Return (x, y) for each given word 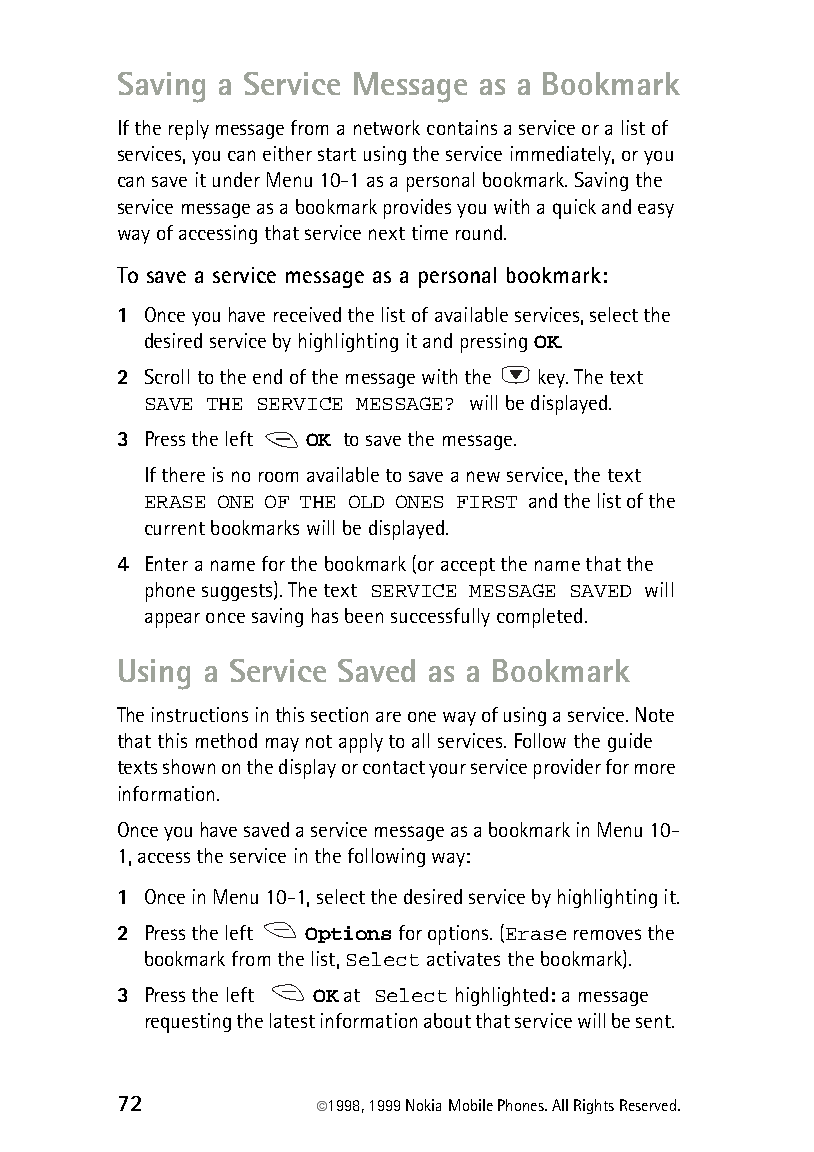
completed (539, 618)
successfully (440, 617)
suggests (238, 591)
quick (574, 209)
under (236, 179)
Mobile (471, 1105)
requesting (188, 1023)
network (387, 127)
